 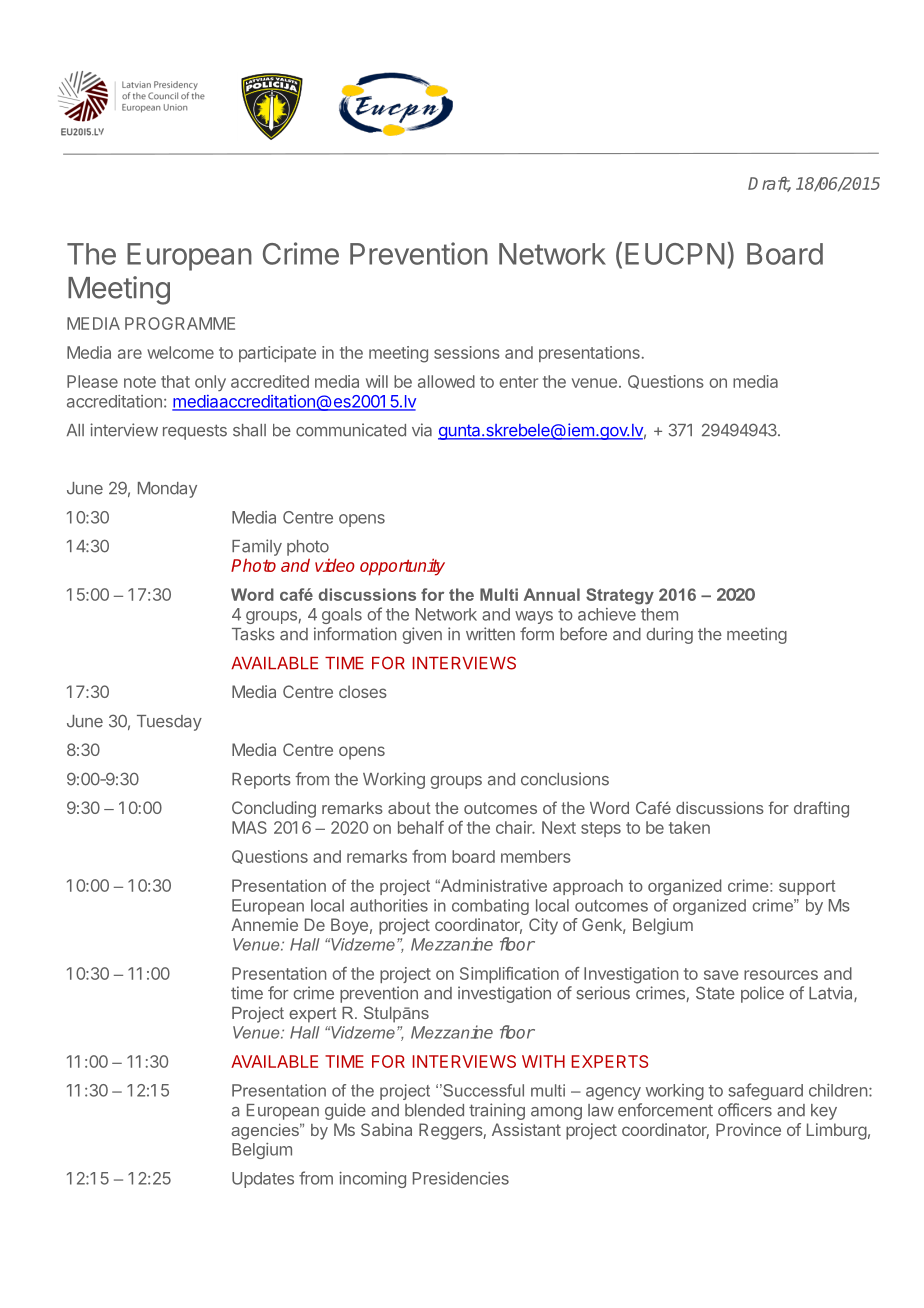 I want to click on welcome, so click(x=180, y=352).
